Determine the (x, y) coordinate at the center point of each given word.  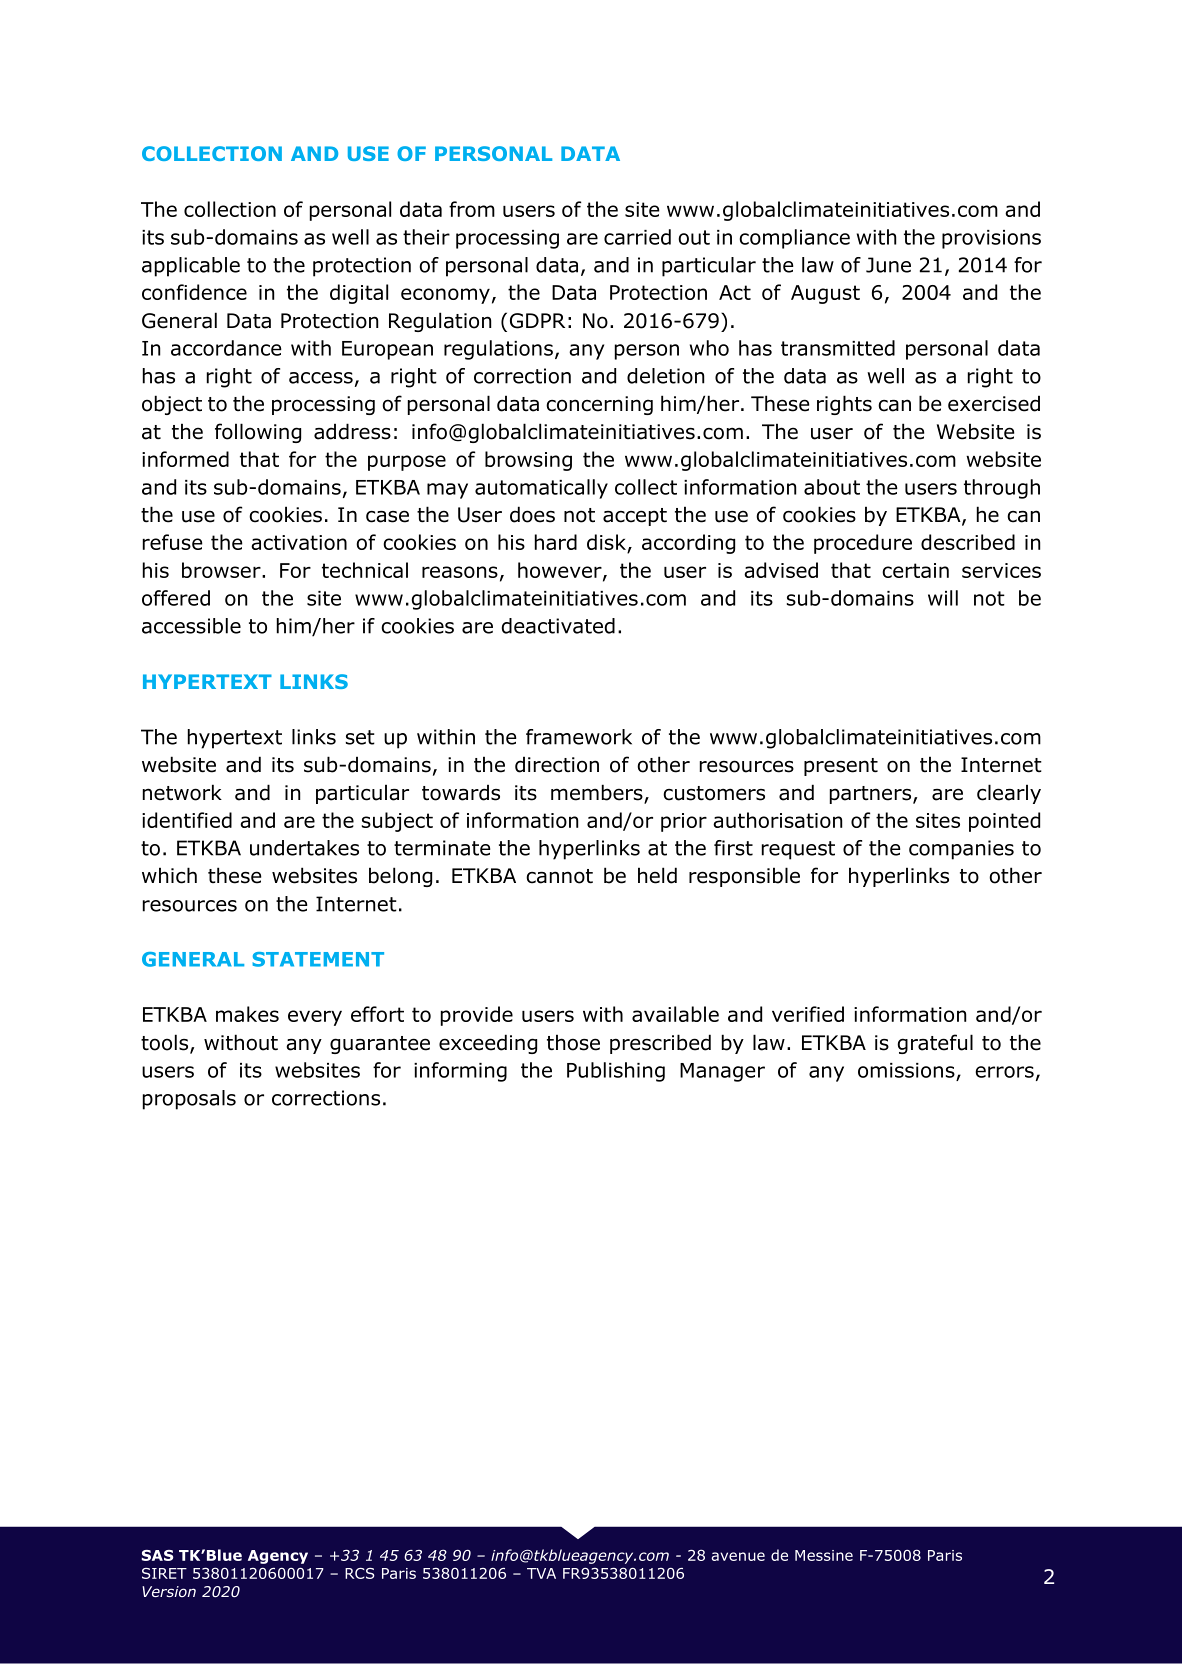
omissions (906, 1070)
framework (579, 737)
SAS (157, 1555)
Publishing (616, 1072)
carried (637, 237)
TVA (541, 1573)
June (888, 265)
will (943, 598)
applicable (191, 267)
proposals (189, 1100)
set (360, 737)
